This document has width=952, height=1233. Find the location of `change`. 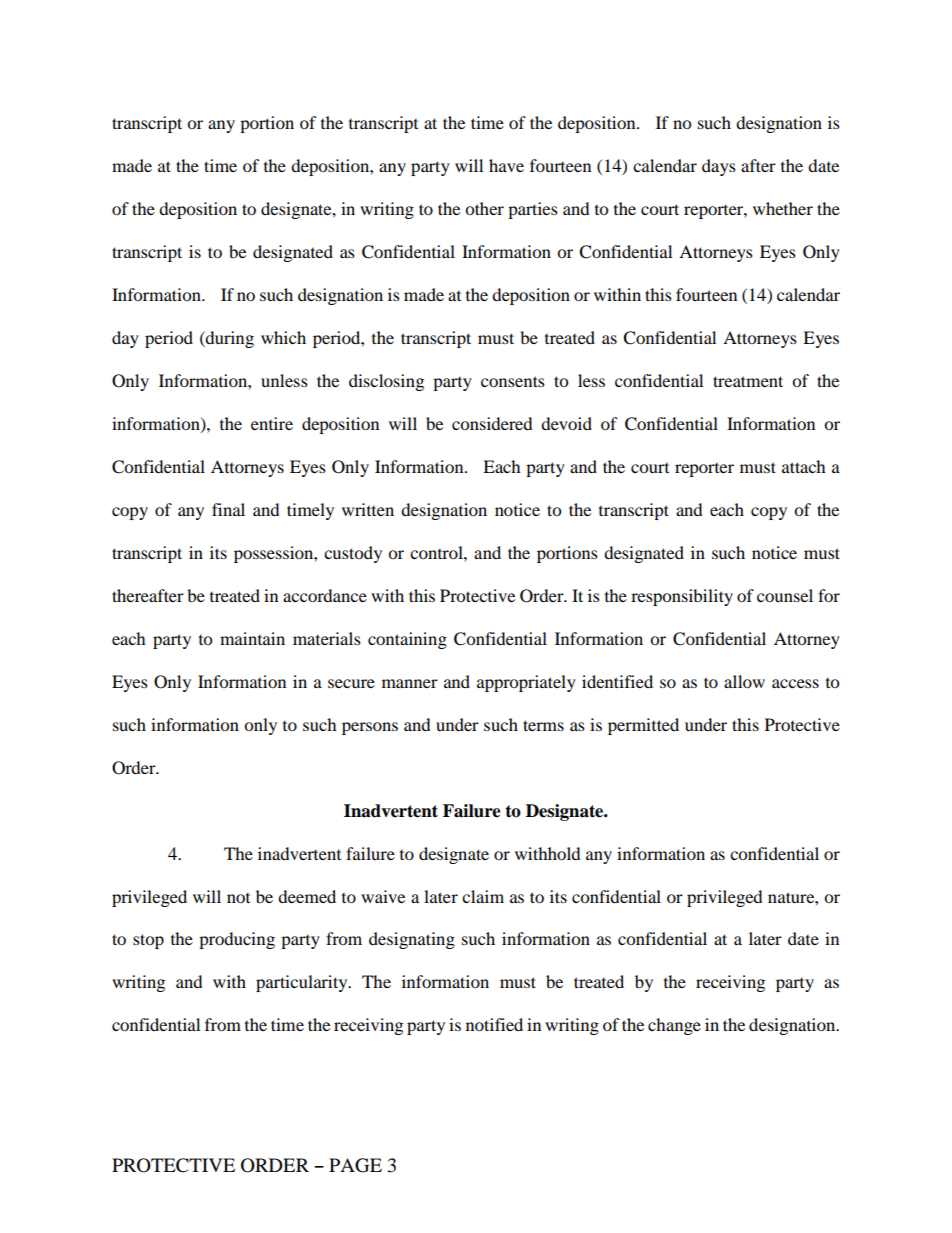

change is located at coordinates (674, 1026).
